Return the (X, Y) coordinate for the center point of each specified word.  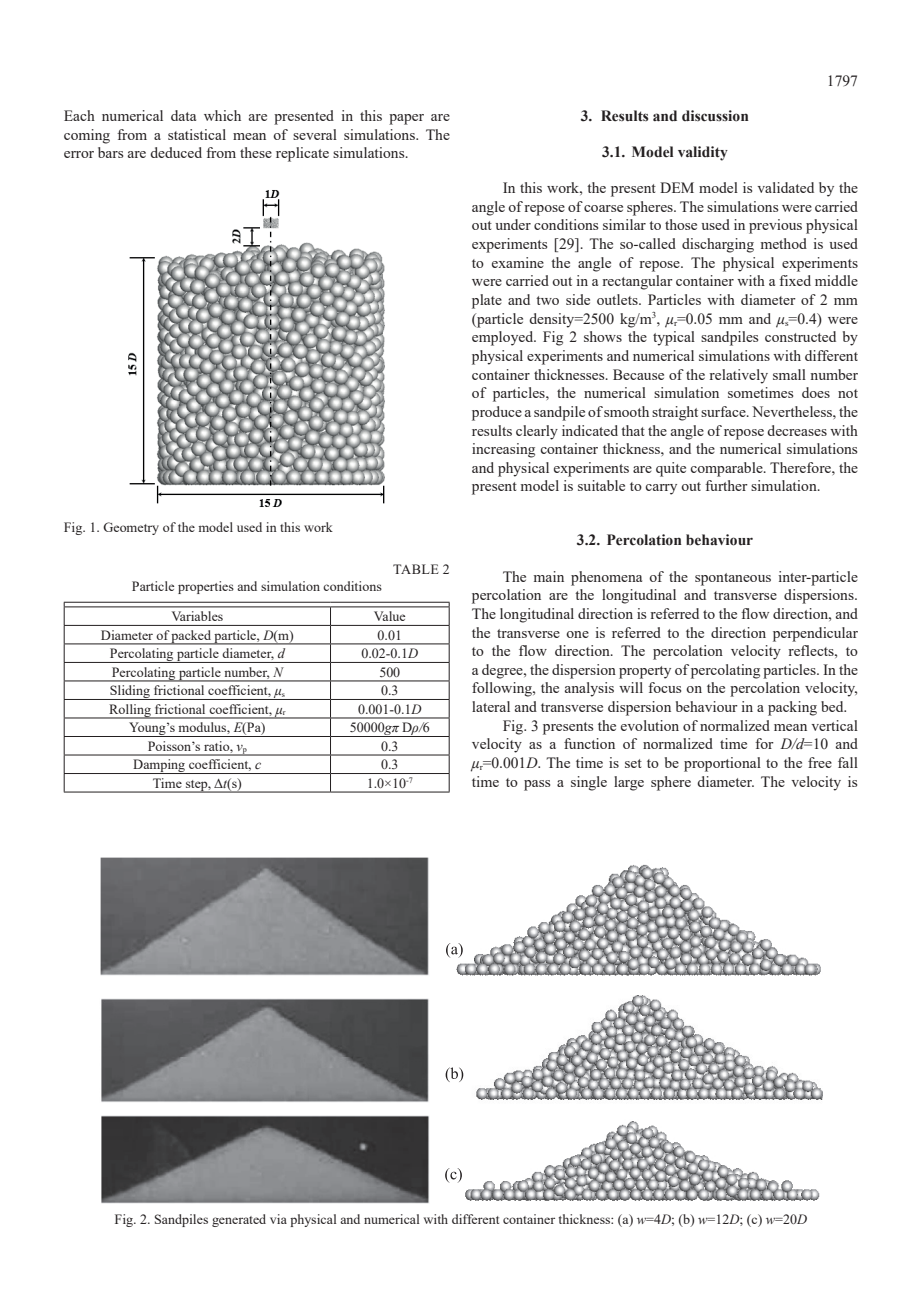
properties (206, 587)
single (589, 783)
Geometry (131, 528)
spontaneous (733, 579)
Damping (159, 766)
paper (406, 119)
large (629, 783)
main (549, 576)
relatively (738, 376)
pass (537, 785)
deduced (176, 152)
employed (504, 338)
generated (239, 1220)
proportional (722, 764)
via (278, 1219)
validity (703, 153)
